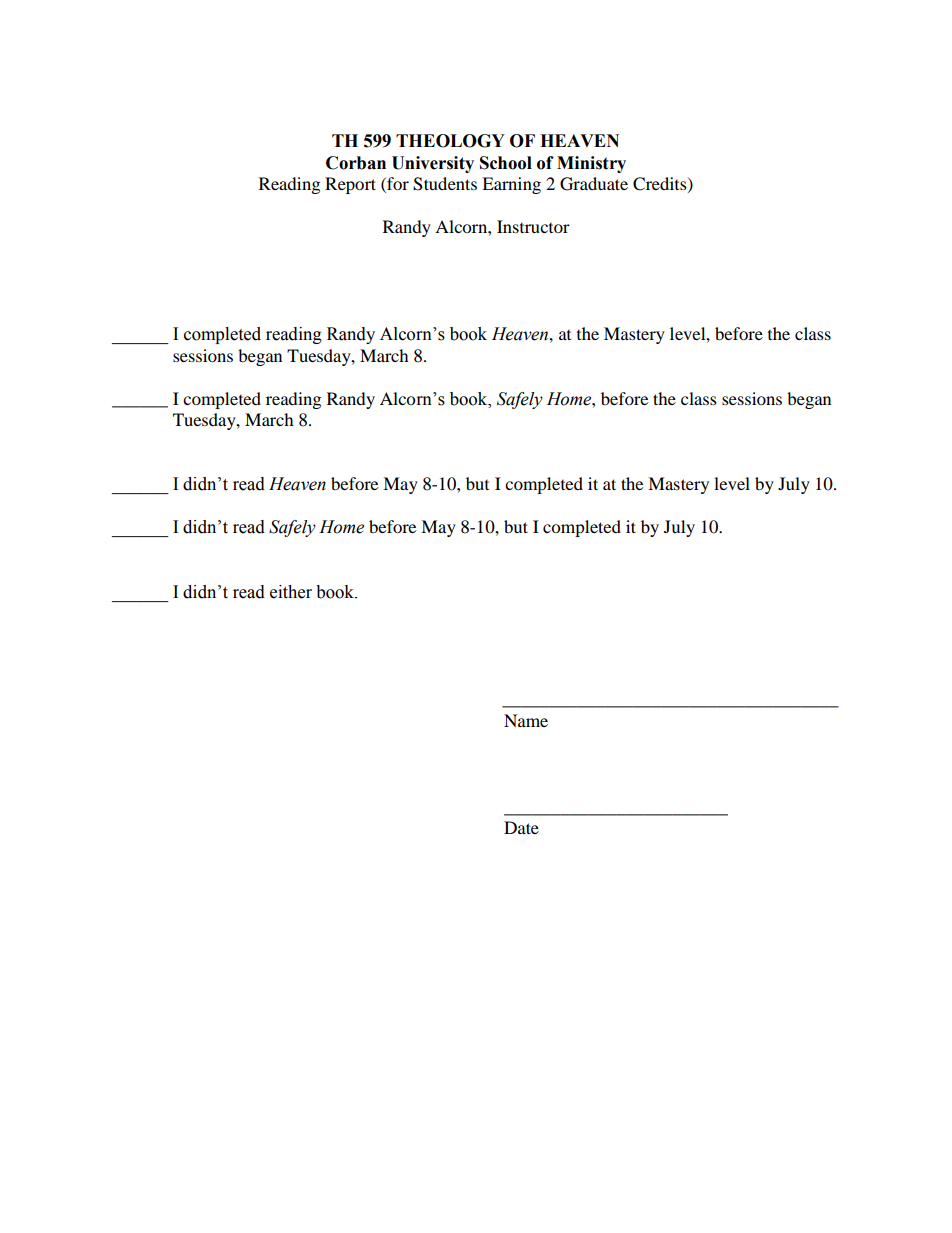  I want to click on Ministry, so click(591, 164).
